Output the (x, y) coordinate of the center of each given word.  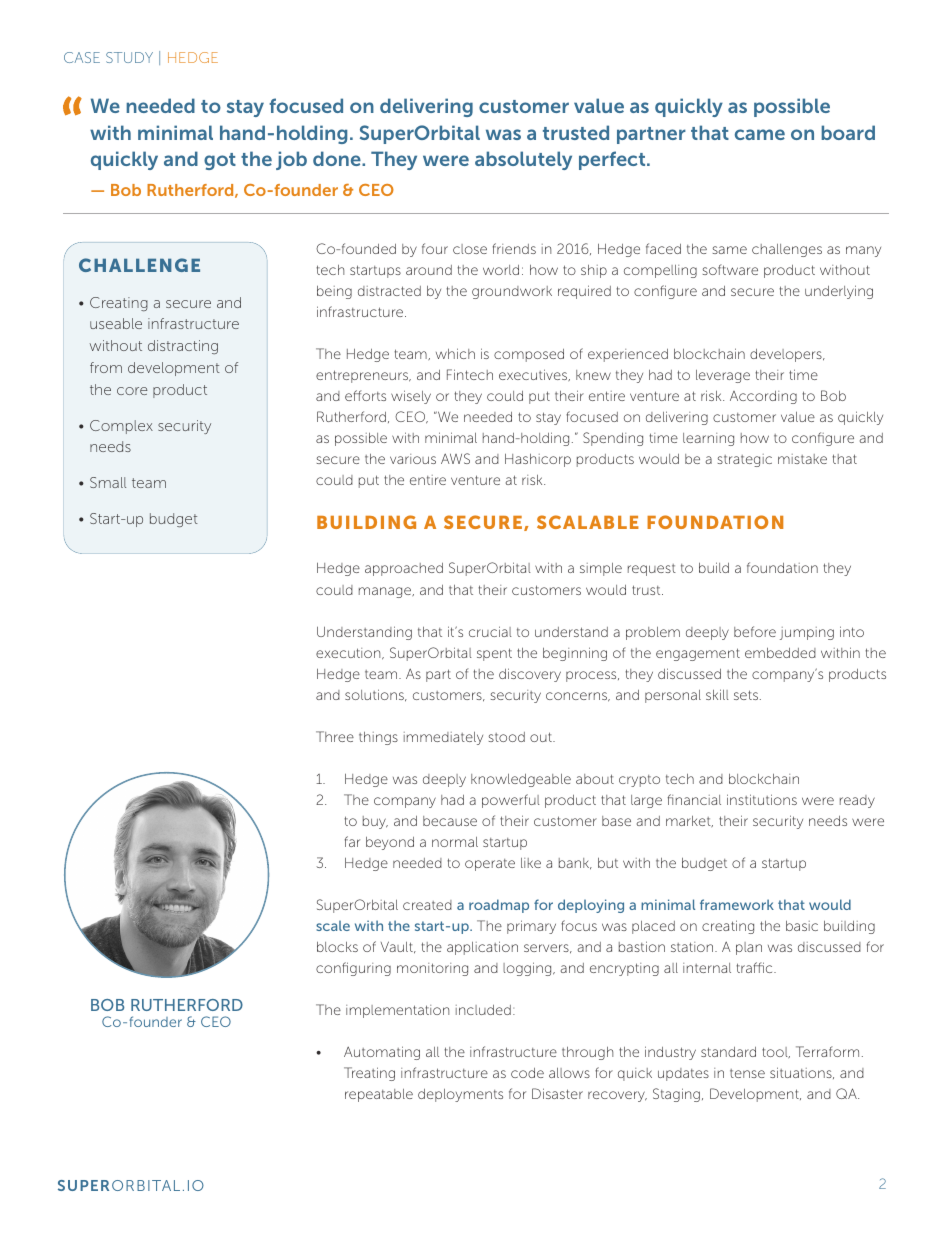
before (755, 631)
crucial (490, 631)
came (760, 134)
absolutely (523, 160)
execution (349, 654)
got (220, 161)
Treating (369, 1074)
